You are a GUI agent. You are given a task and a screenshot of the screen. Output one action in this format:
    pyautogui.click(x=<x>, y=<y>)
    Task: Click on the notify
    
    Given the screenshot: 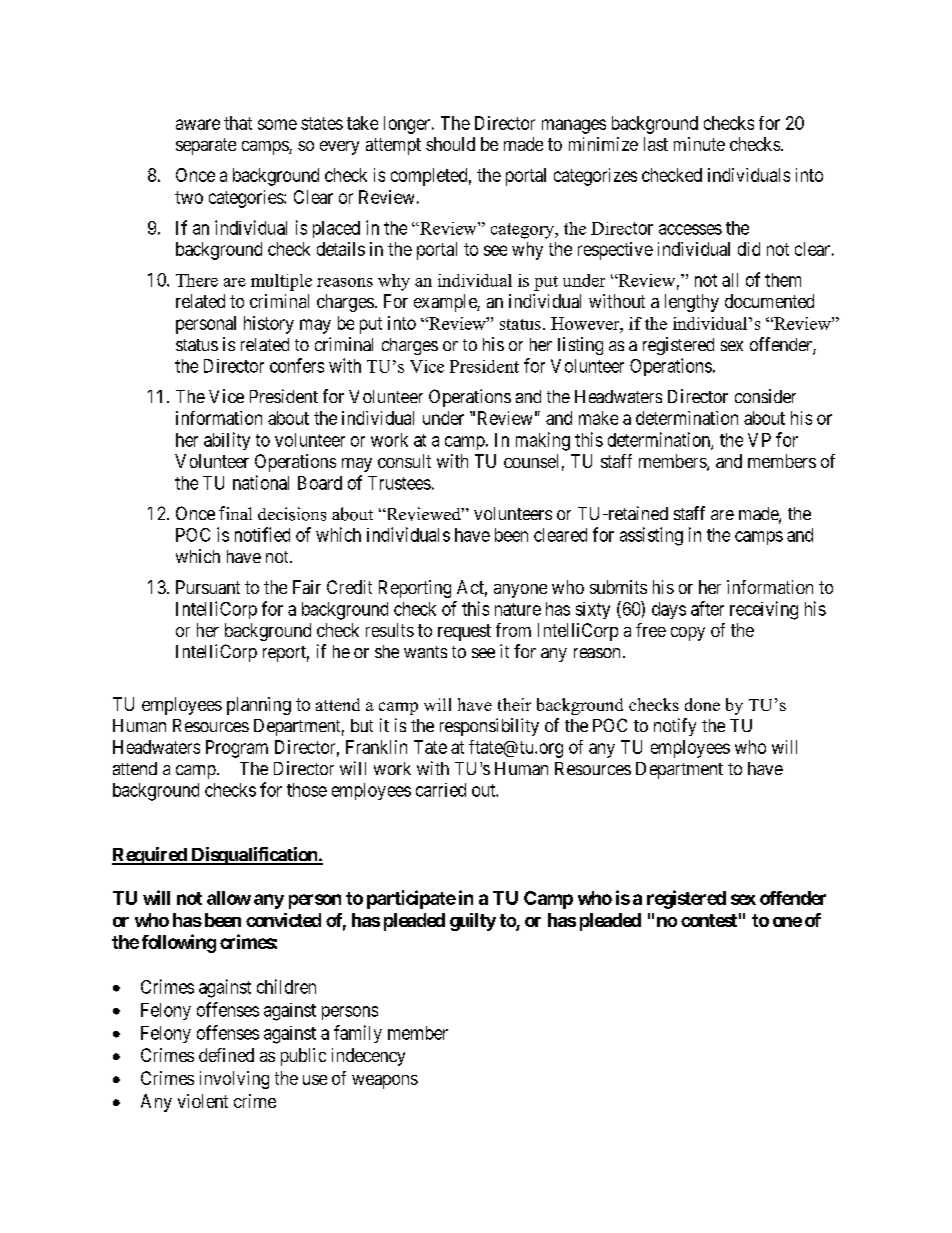 What is the action you would take?
    pyautogui.click(x=675, y=727)
